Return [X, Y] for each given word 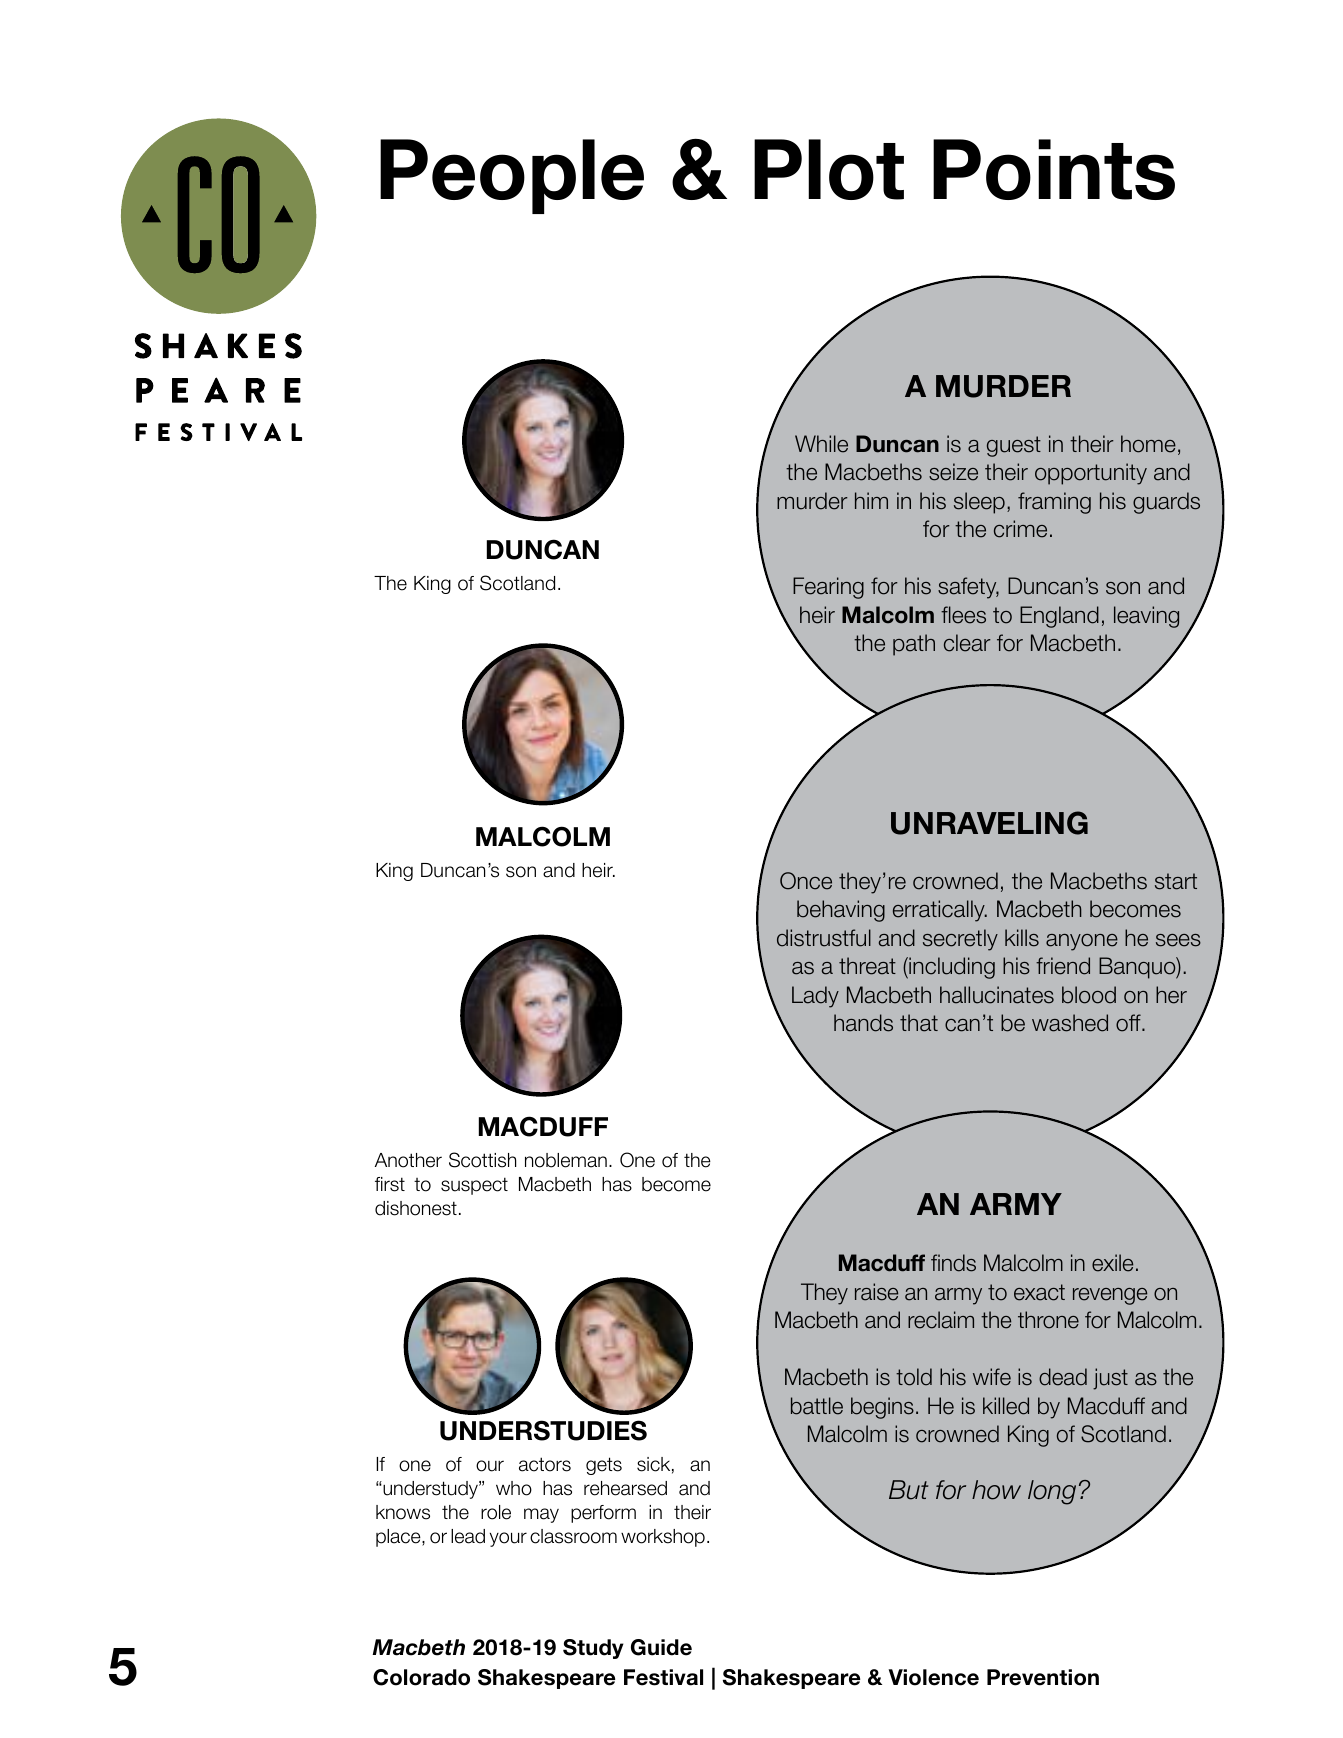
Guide [661, 1647]
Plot [829, 169]
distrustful [824, 938]
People [512, 176]
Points [1054, 169]
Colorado [421, 1677]
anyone [1082, 942]
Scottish [482, 1160]
